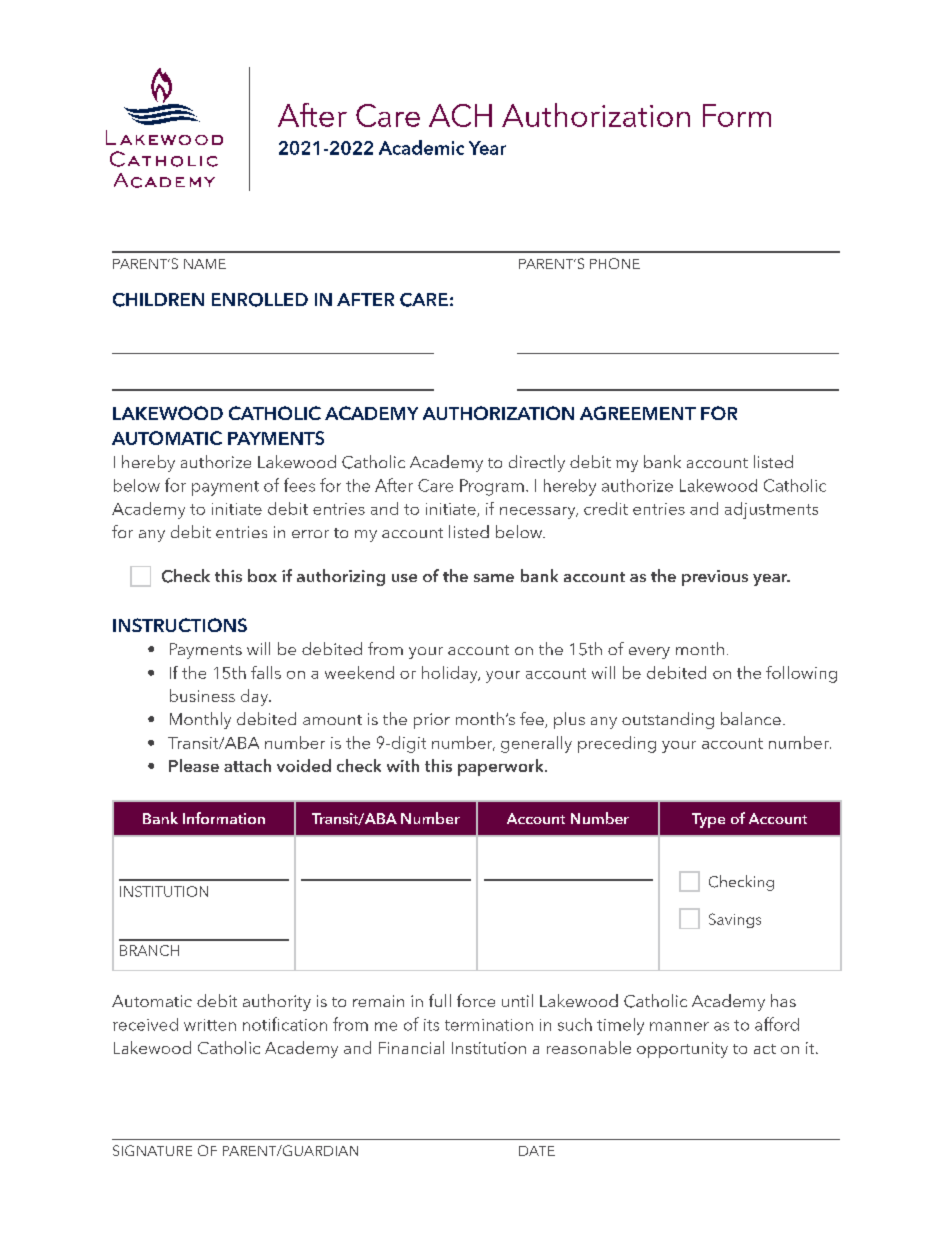  I want to click on Savings, so click(735, 920).
